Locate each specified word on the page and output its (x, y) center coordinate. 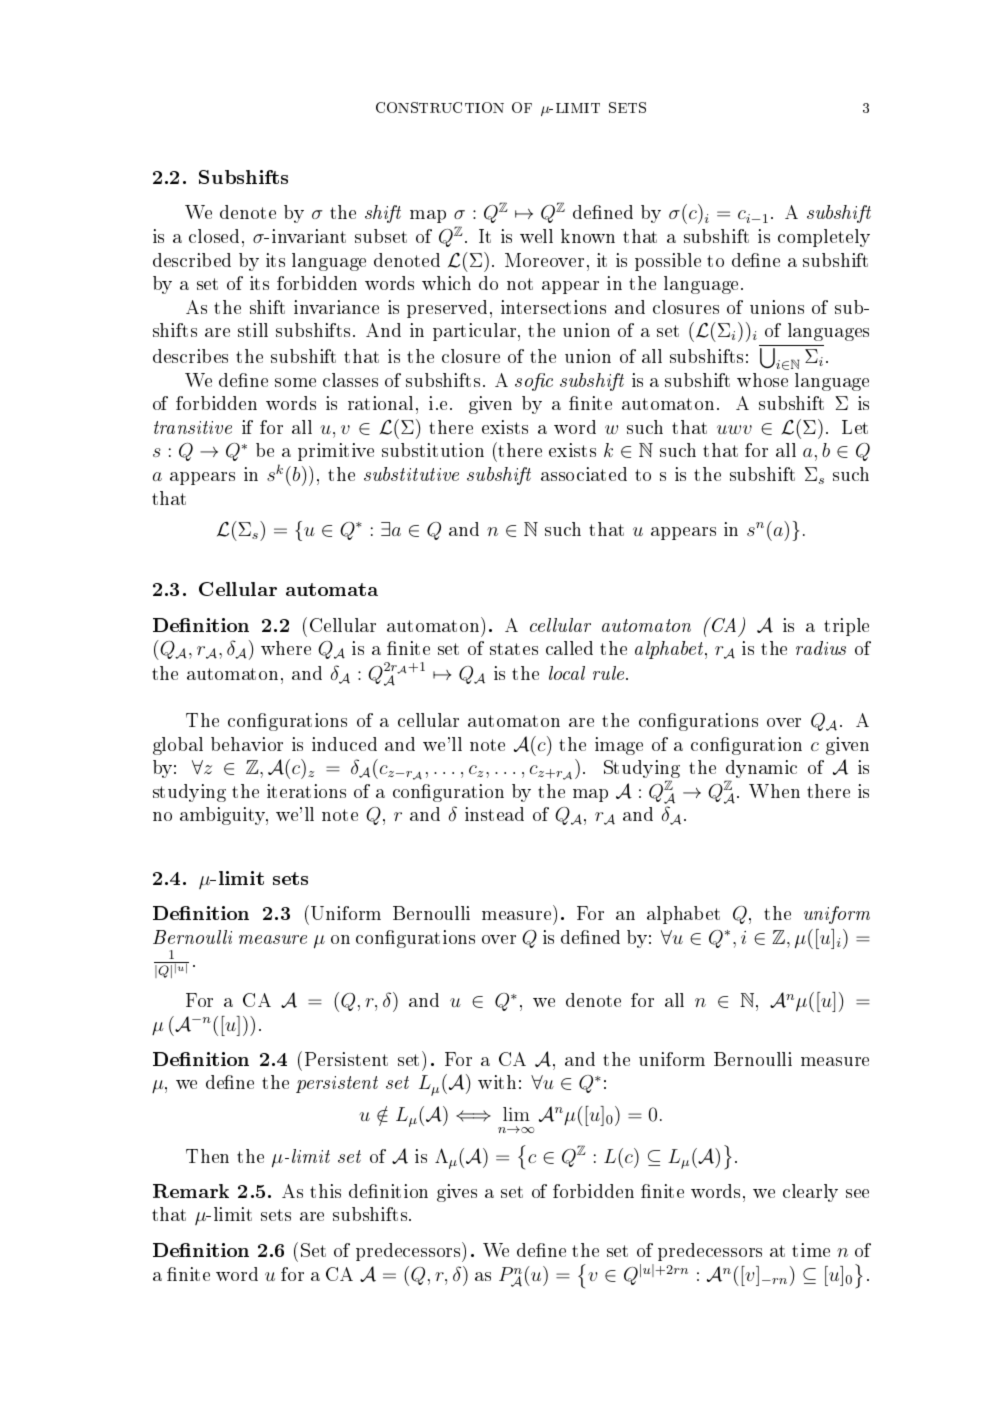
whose (762, 380)
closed (214, 236)
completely (824, 238)
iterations (306, 791)
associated (584, 474)
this (325, 1191)
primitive (336, 452)
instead (494, 814)
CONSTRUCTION (440, 107)
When (774, 791)
